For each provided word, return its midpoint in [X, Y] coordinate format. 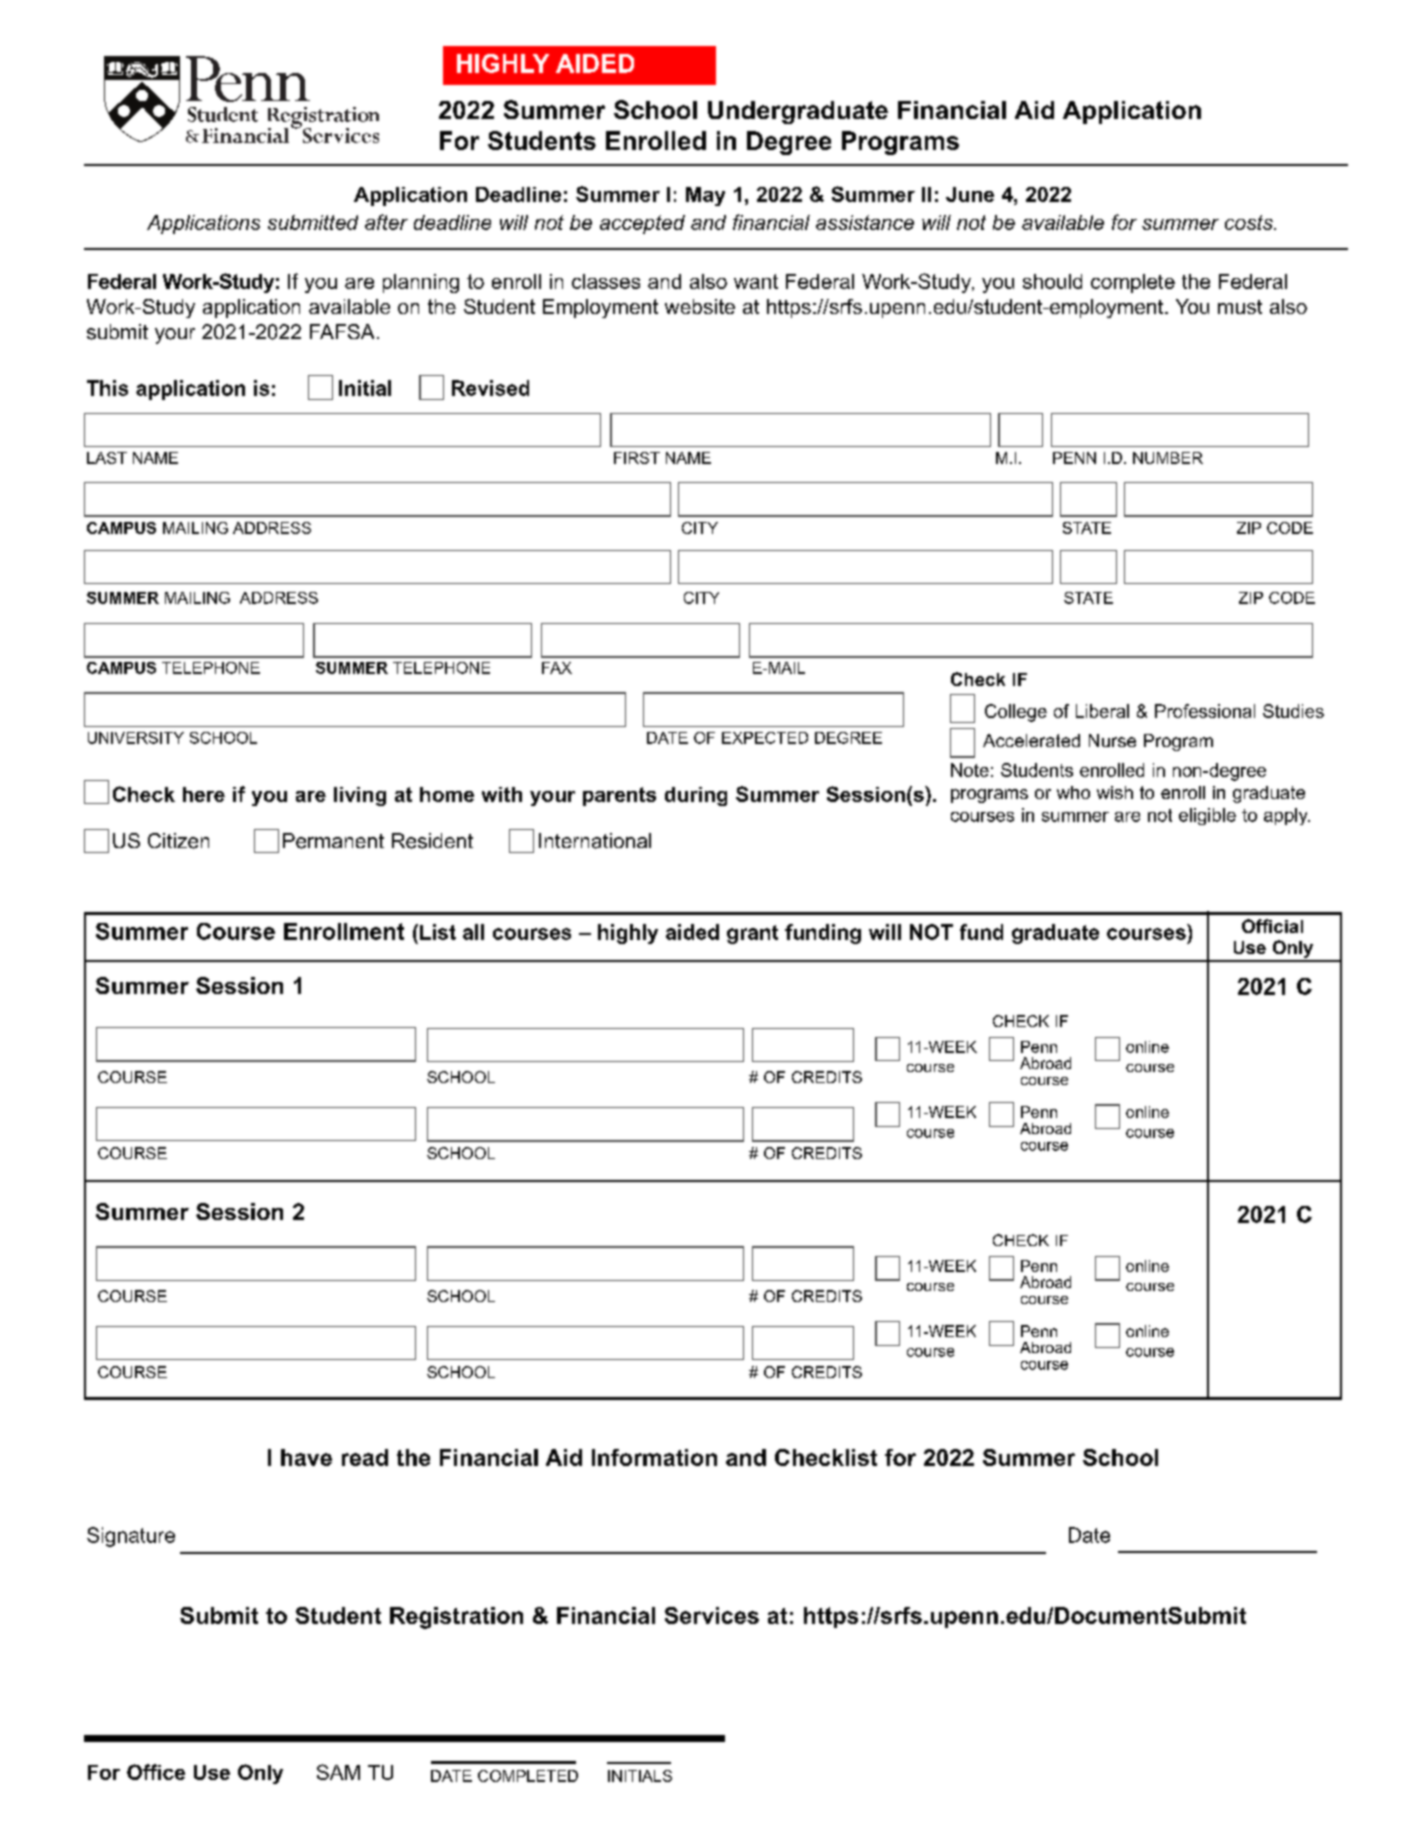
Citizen [178, 841]
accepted [642, 224]
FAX [557, 668]
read [365, 1457]
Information [654, 1457]
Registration [456, 1618]
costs [1250, 222]
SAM [338, 1772]
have [306, 1457]
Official [1272, 926]
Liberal [1102, 711]
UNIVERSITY [136, 738]
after [386, 222]
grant [752, 934]
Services [712, 1615]
